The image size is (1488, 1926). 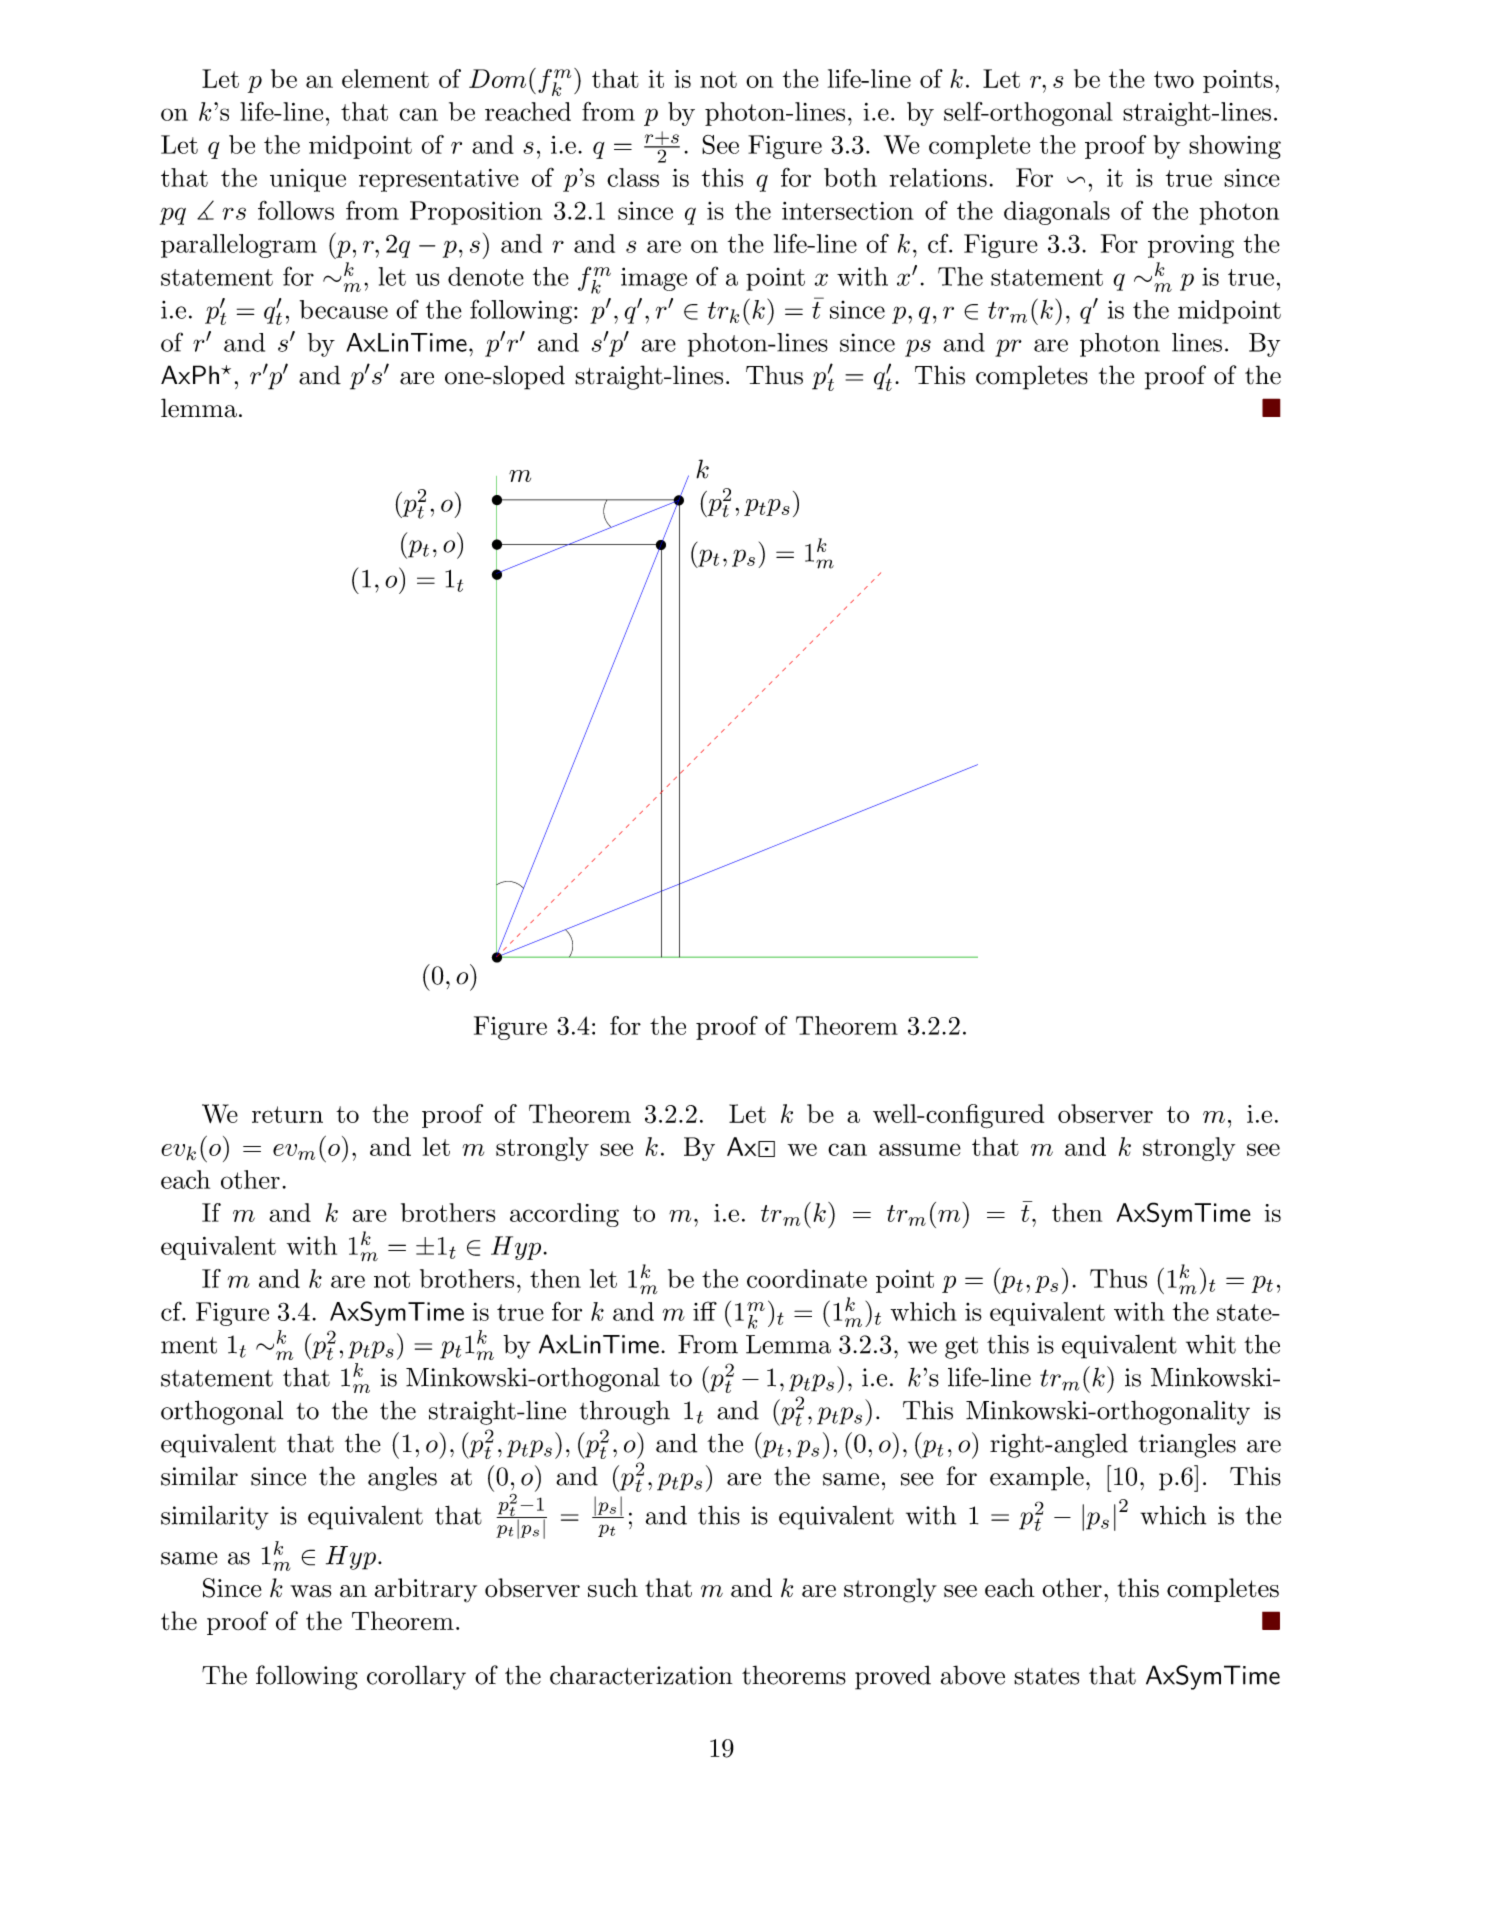 I want to click on class, so click(x=633, y=177).
